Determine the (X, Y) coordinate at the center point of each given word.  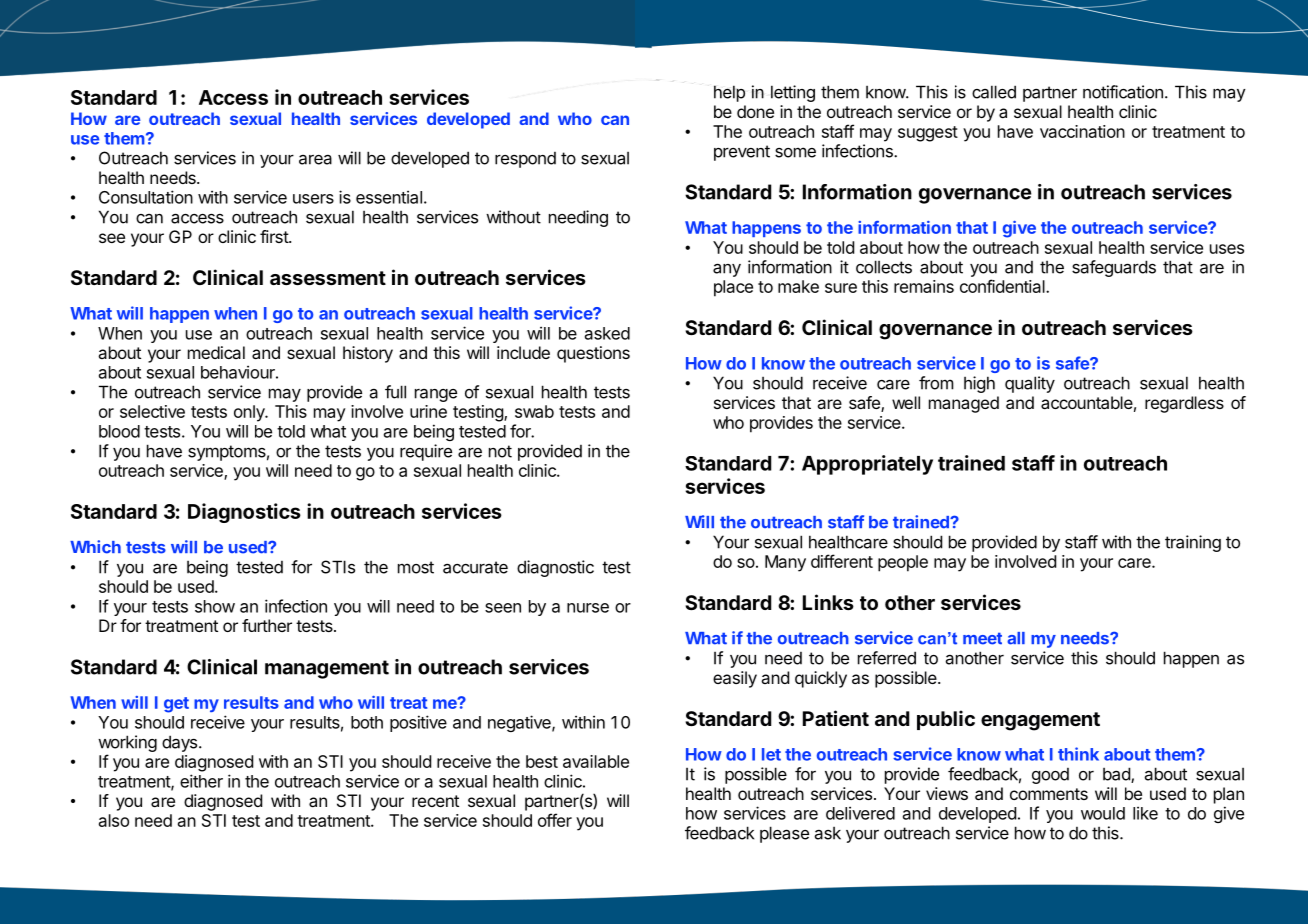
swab (534, 411)
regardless (1184, 404)
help (729, 93)
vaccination (1082, 131)
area (315, 160)
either (201, 781)
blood (119, 431)
